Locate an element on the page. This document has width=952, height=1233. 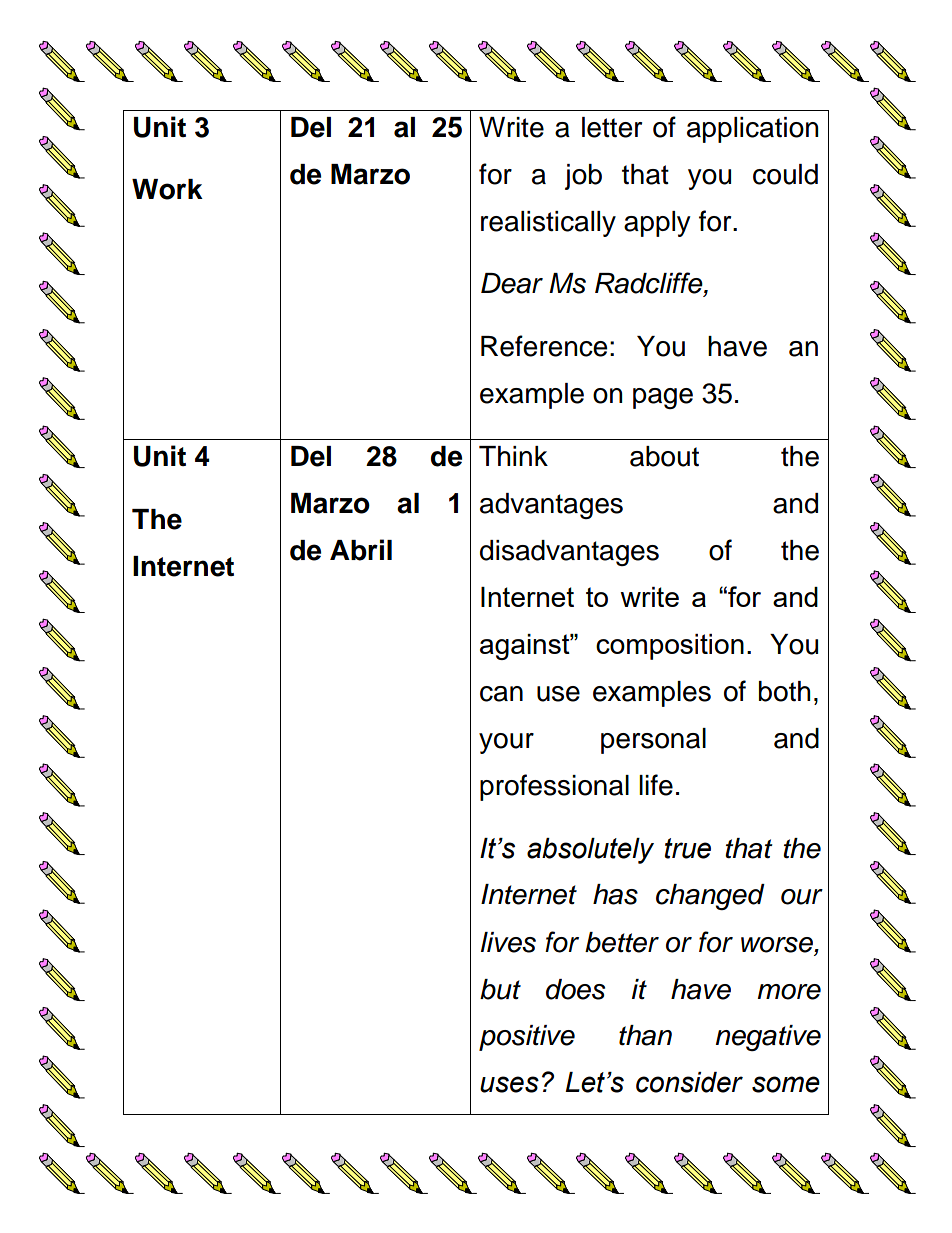
Work is located at coordinates (167, 189).
